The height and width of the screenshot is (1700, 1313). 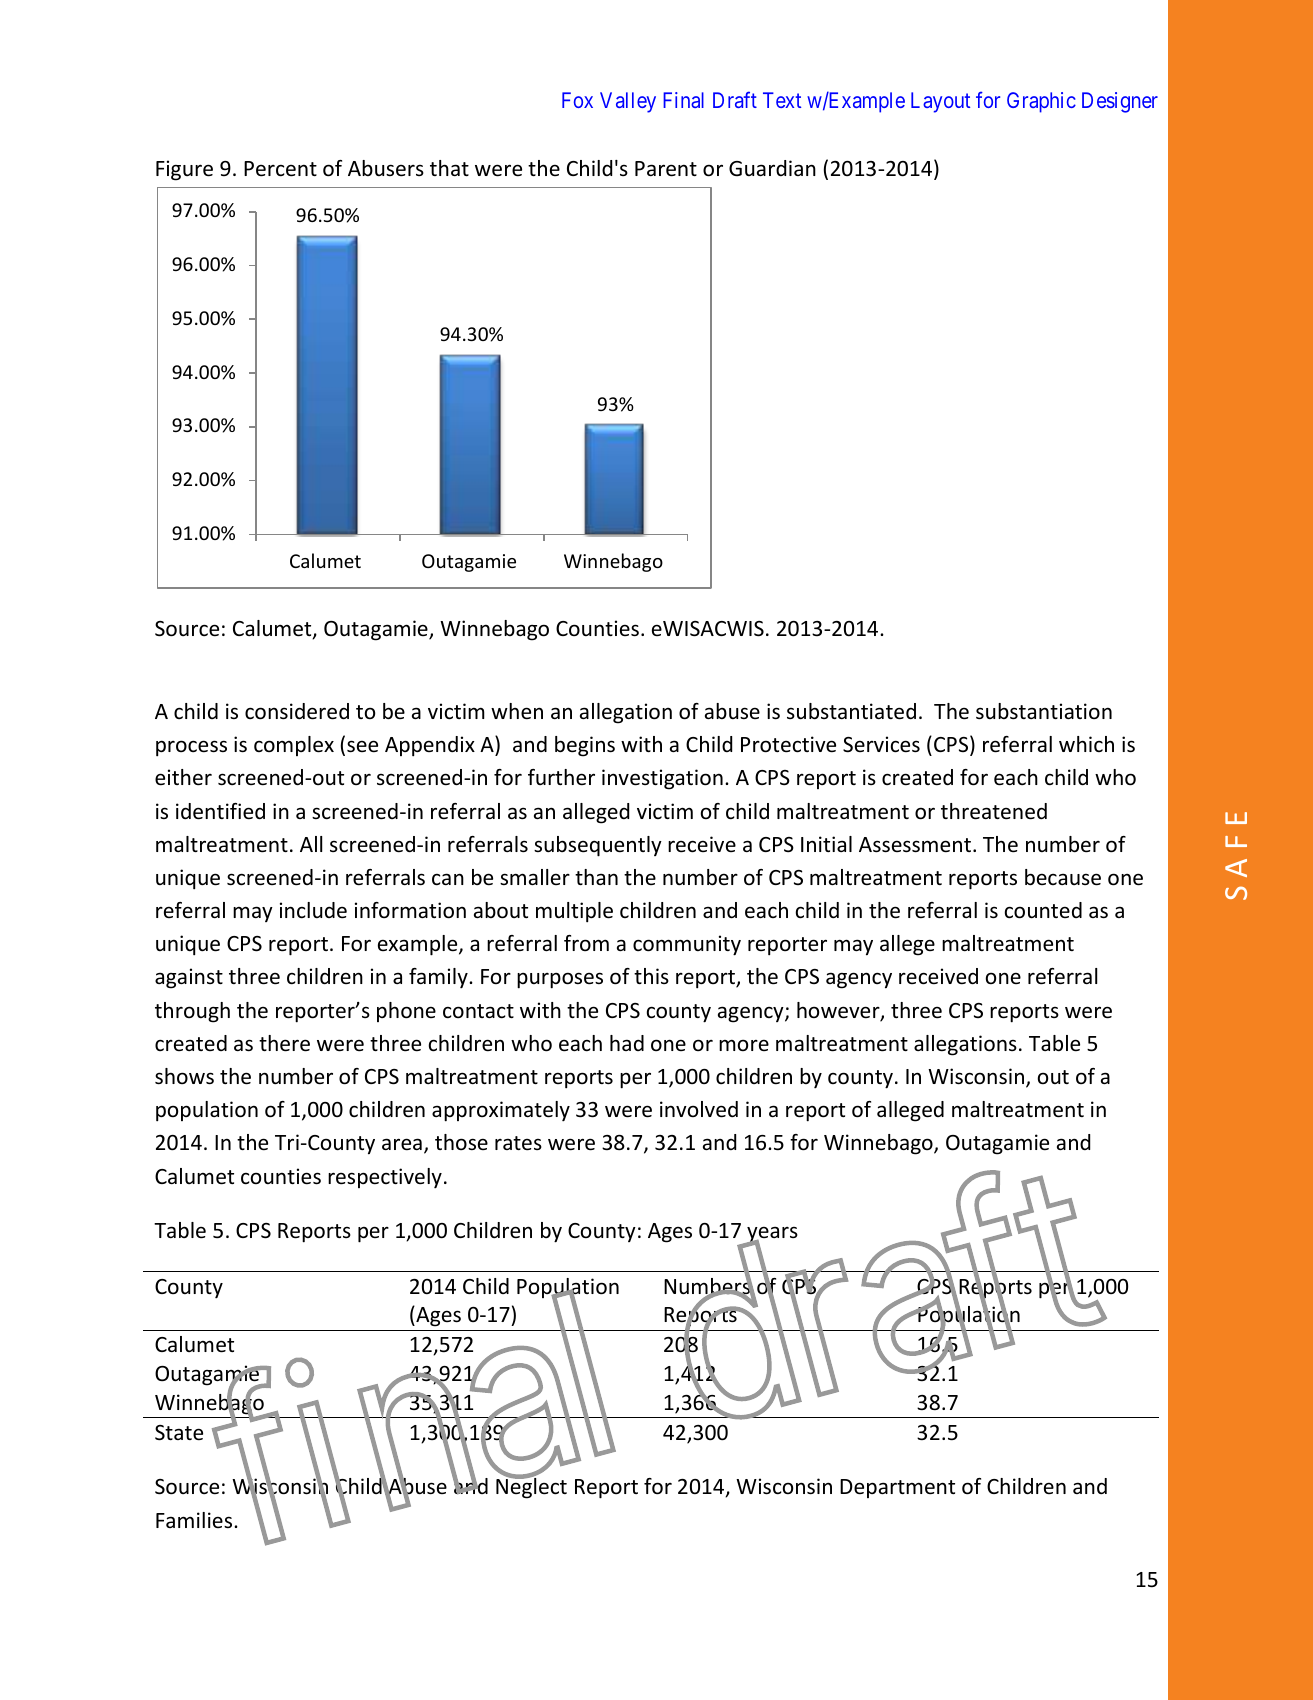 I want to click on Parent, so click(x=666, y=169).
